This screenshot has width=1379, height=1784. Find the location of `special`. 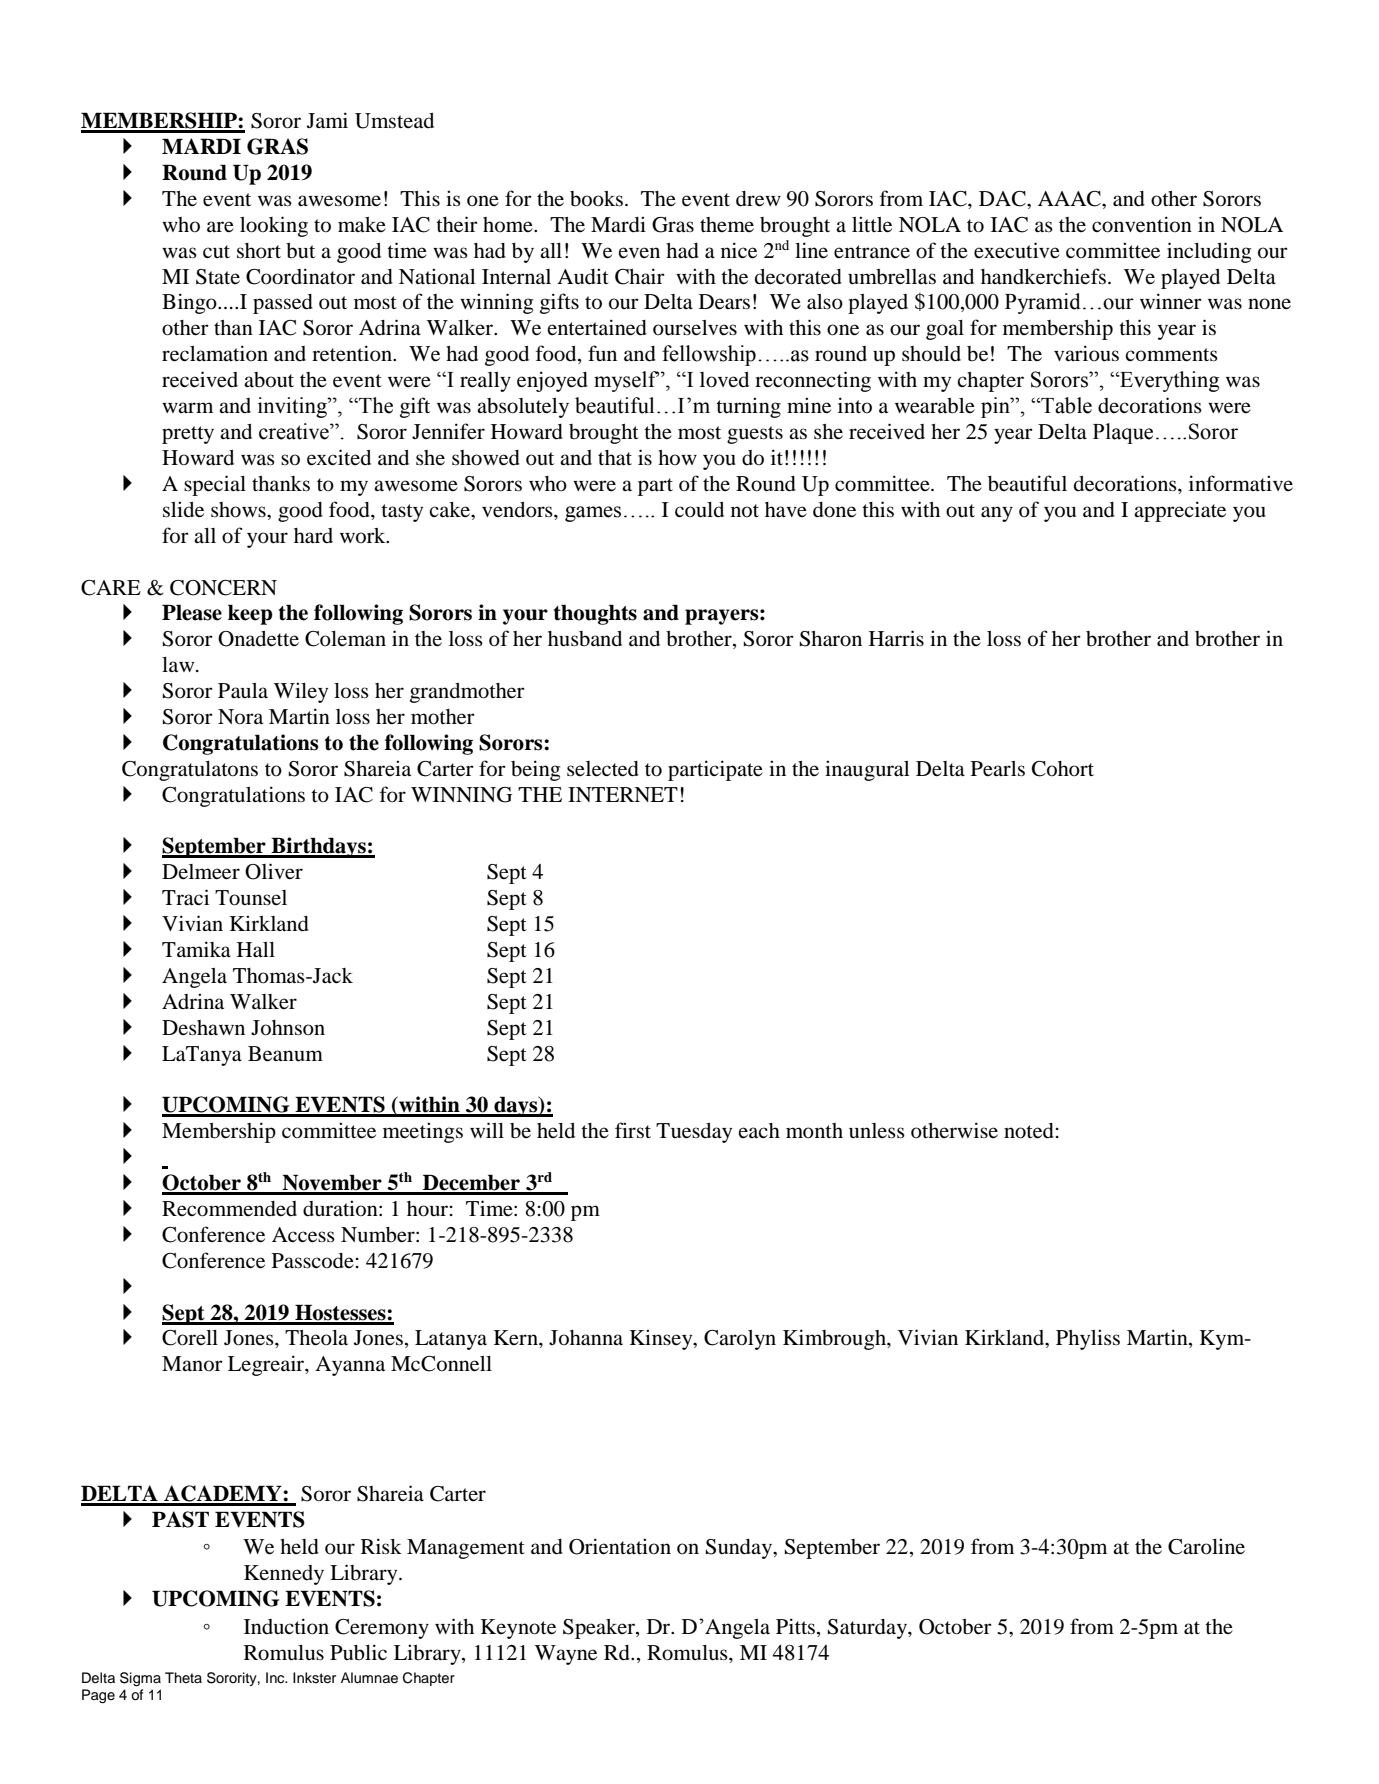

special is located at coordinates (215, 485).
